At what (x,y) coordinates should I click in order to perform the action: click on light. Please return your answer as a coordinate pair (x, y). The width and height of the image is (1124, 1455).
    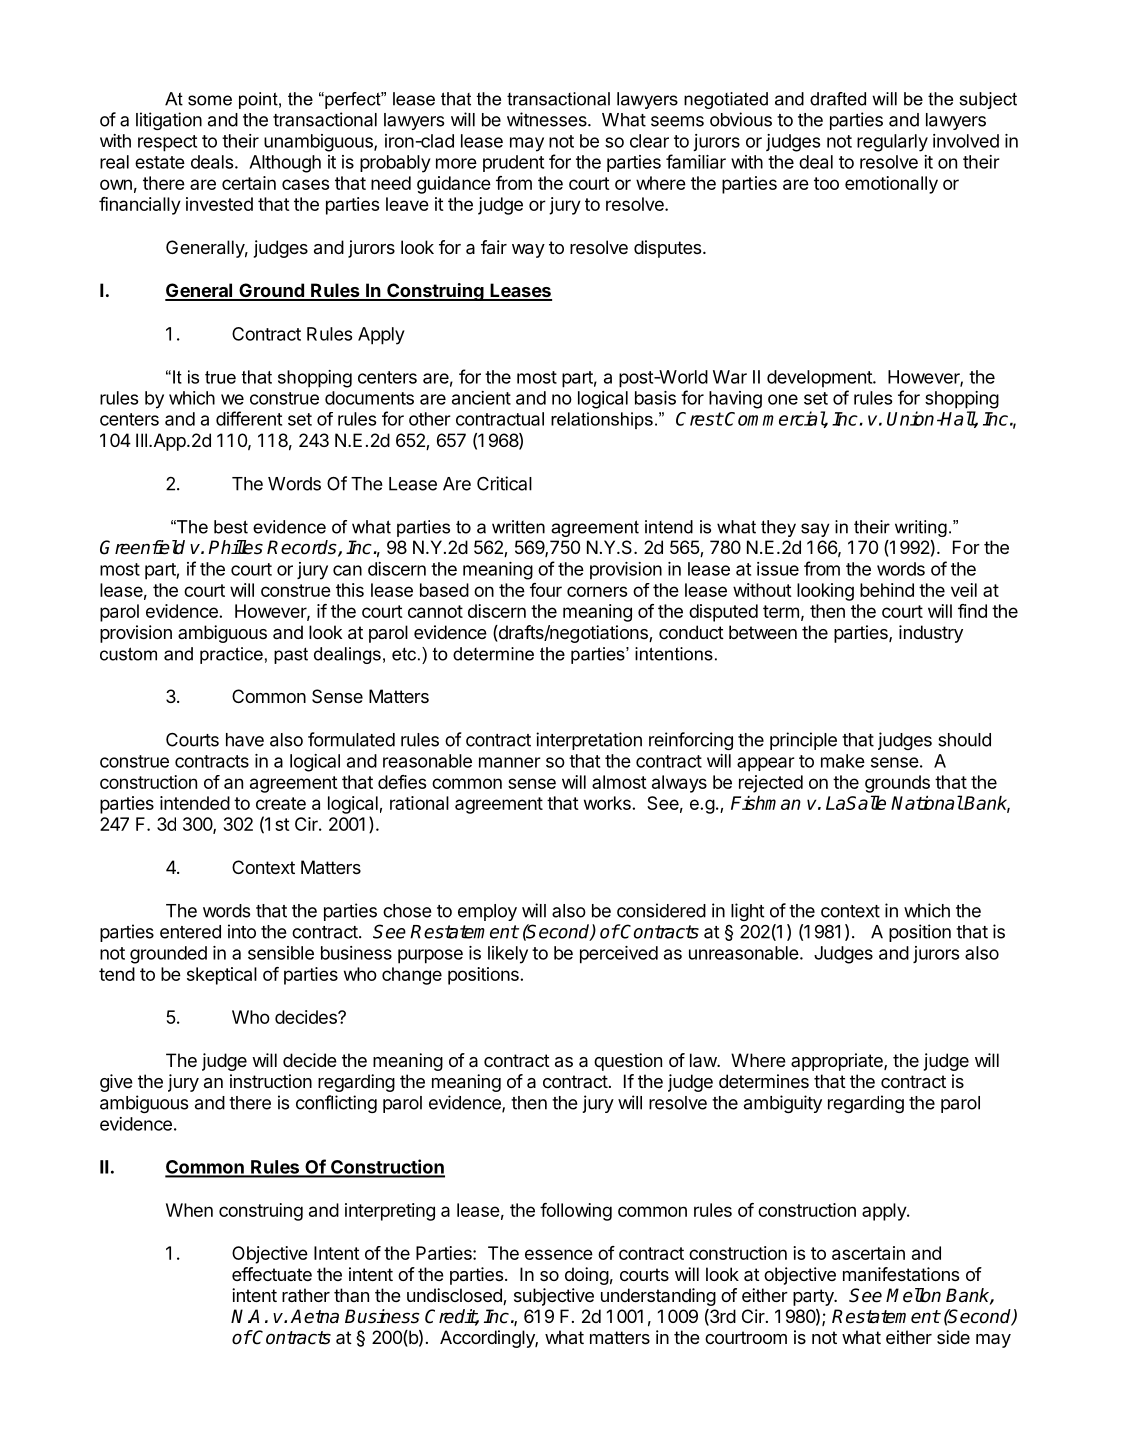
    Looking at the image, I should click on (748, 912).
